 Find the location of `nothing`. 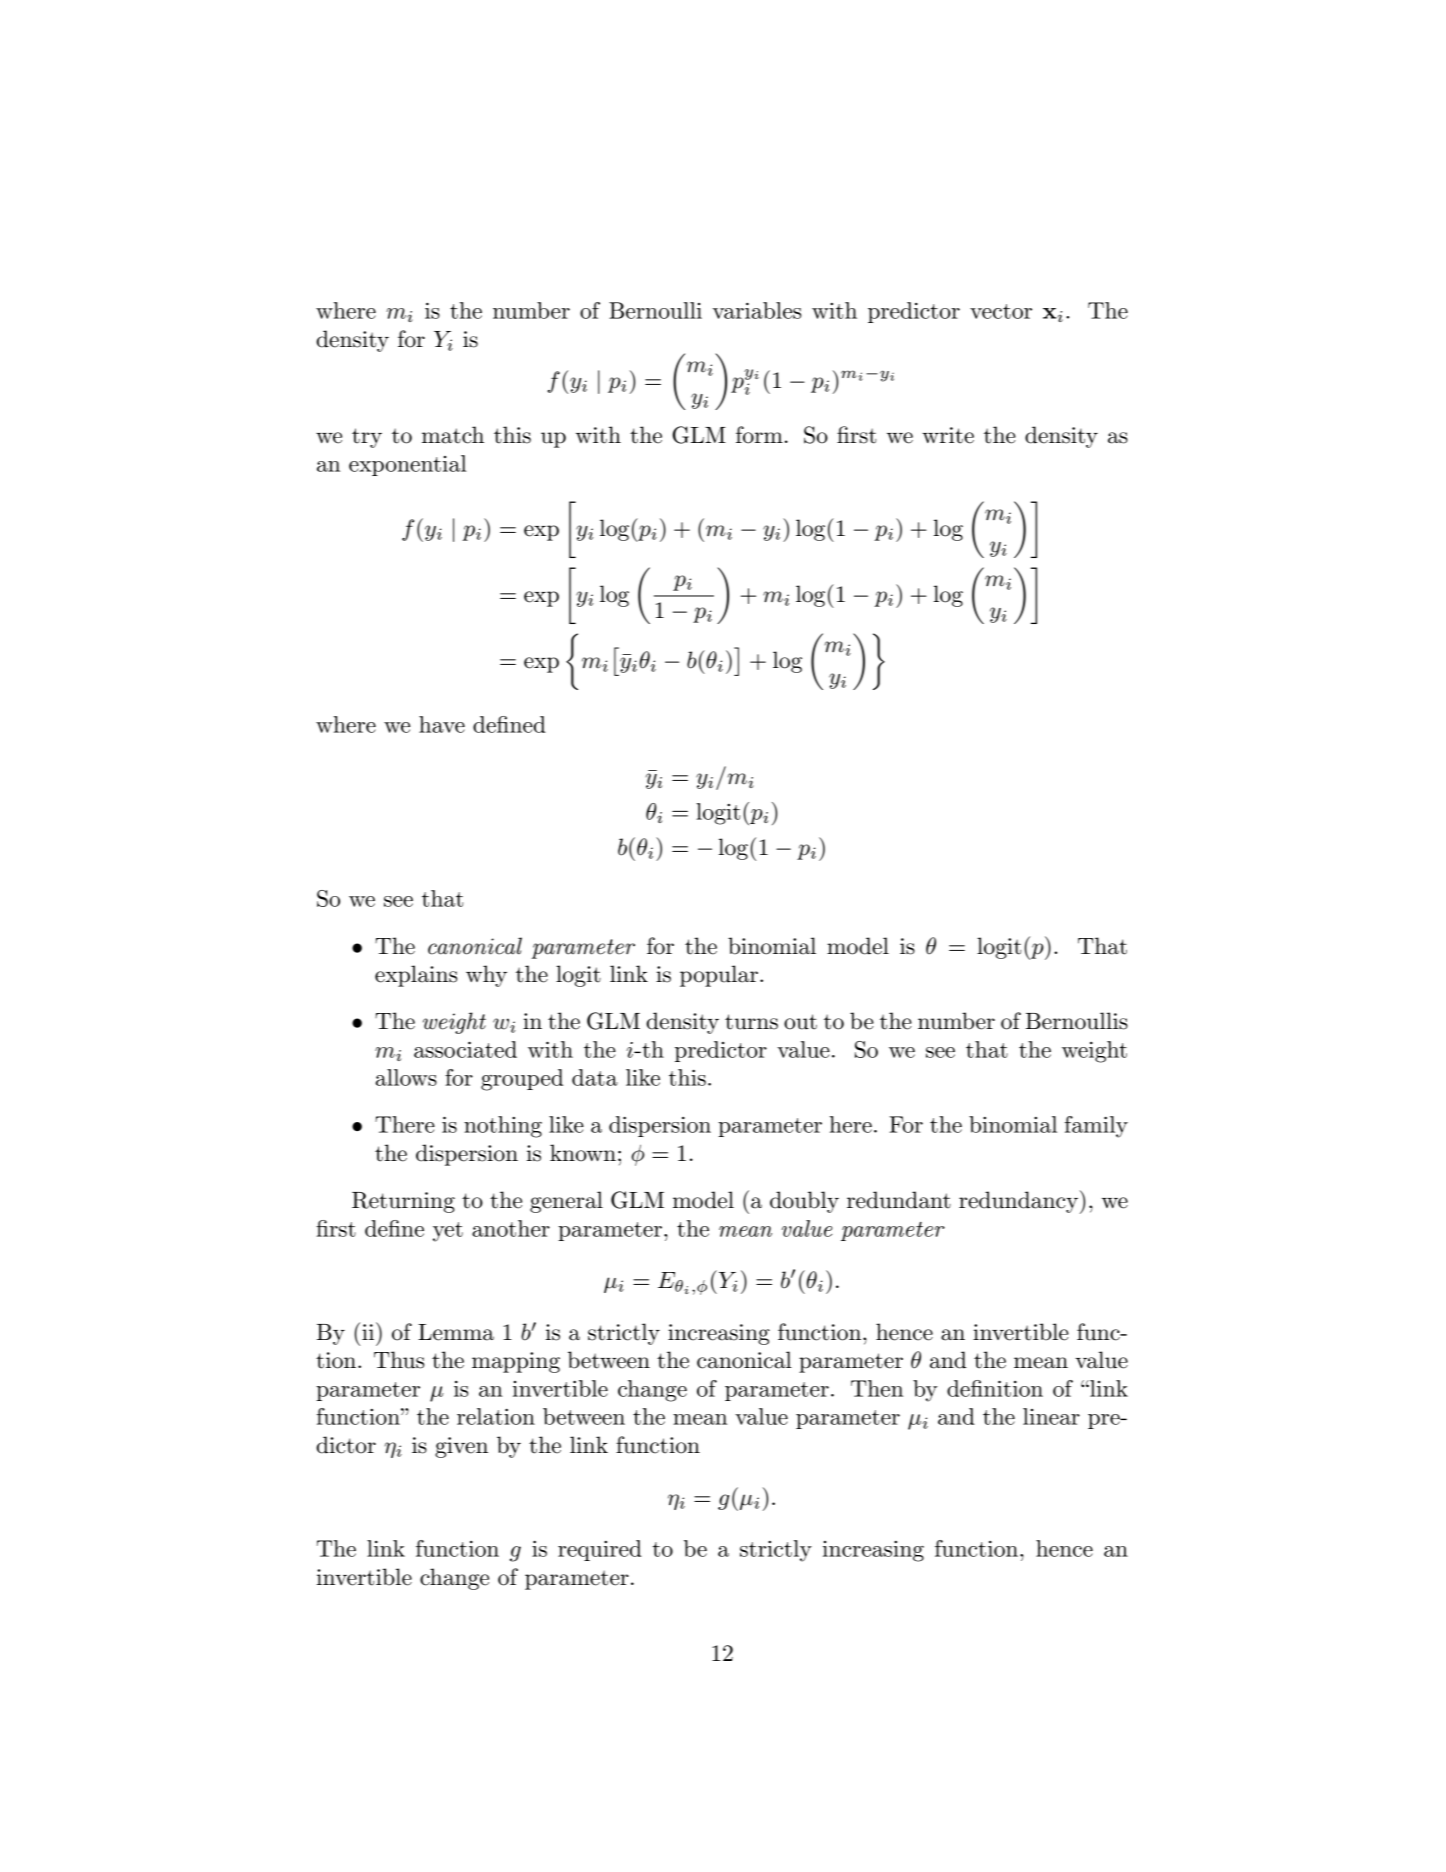

nothing is located at coordinates (503, 1127).
